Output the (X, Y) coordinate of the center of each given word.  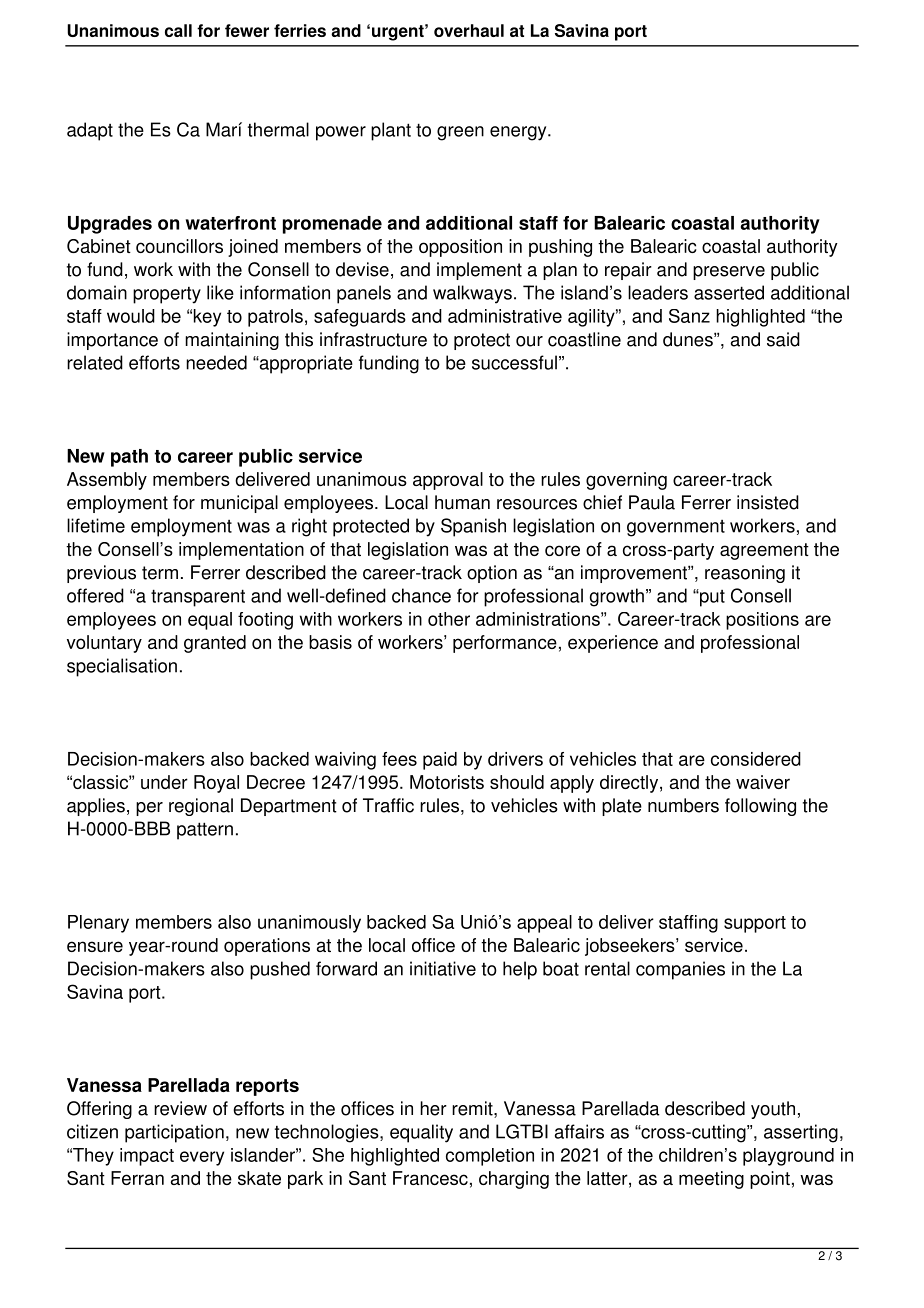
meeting (711, 1180)
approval (448, 481)
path (129, 458)
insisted (768, 502)
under (164, 782)
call (178, 30)
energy (519, 133)
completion (490, 1157)
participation (174, 1133)
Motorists (447, 782)
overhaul (469, 30)
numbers (683, 805)
